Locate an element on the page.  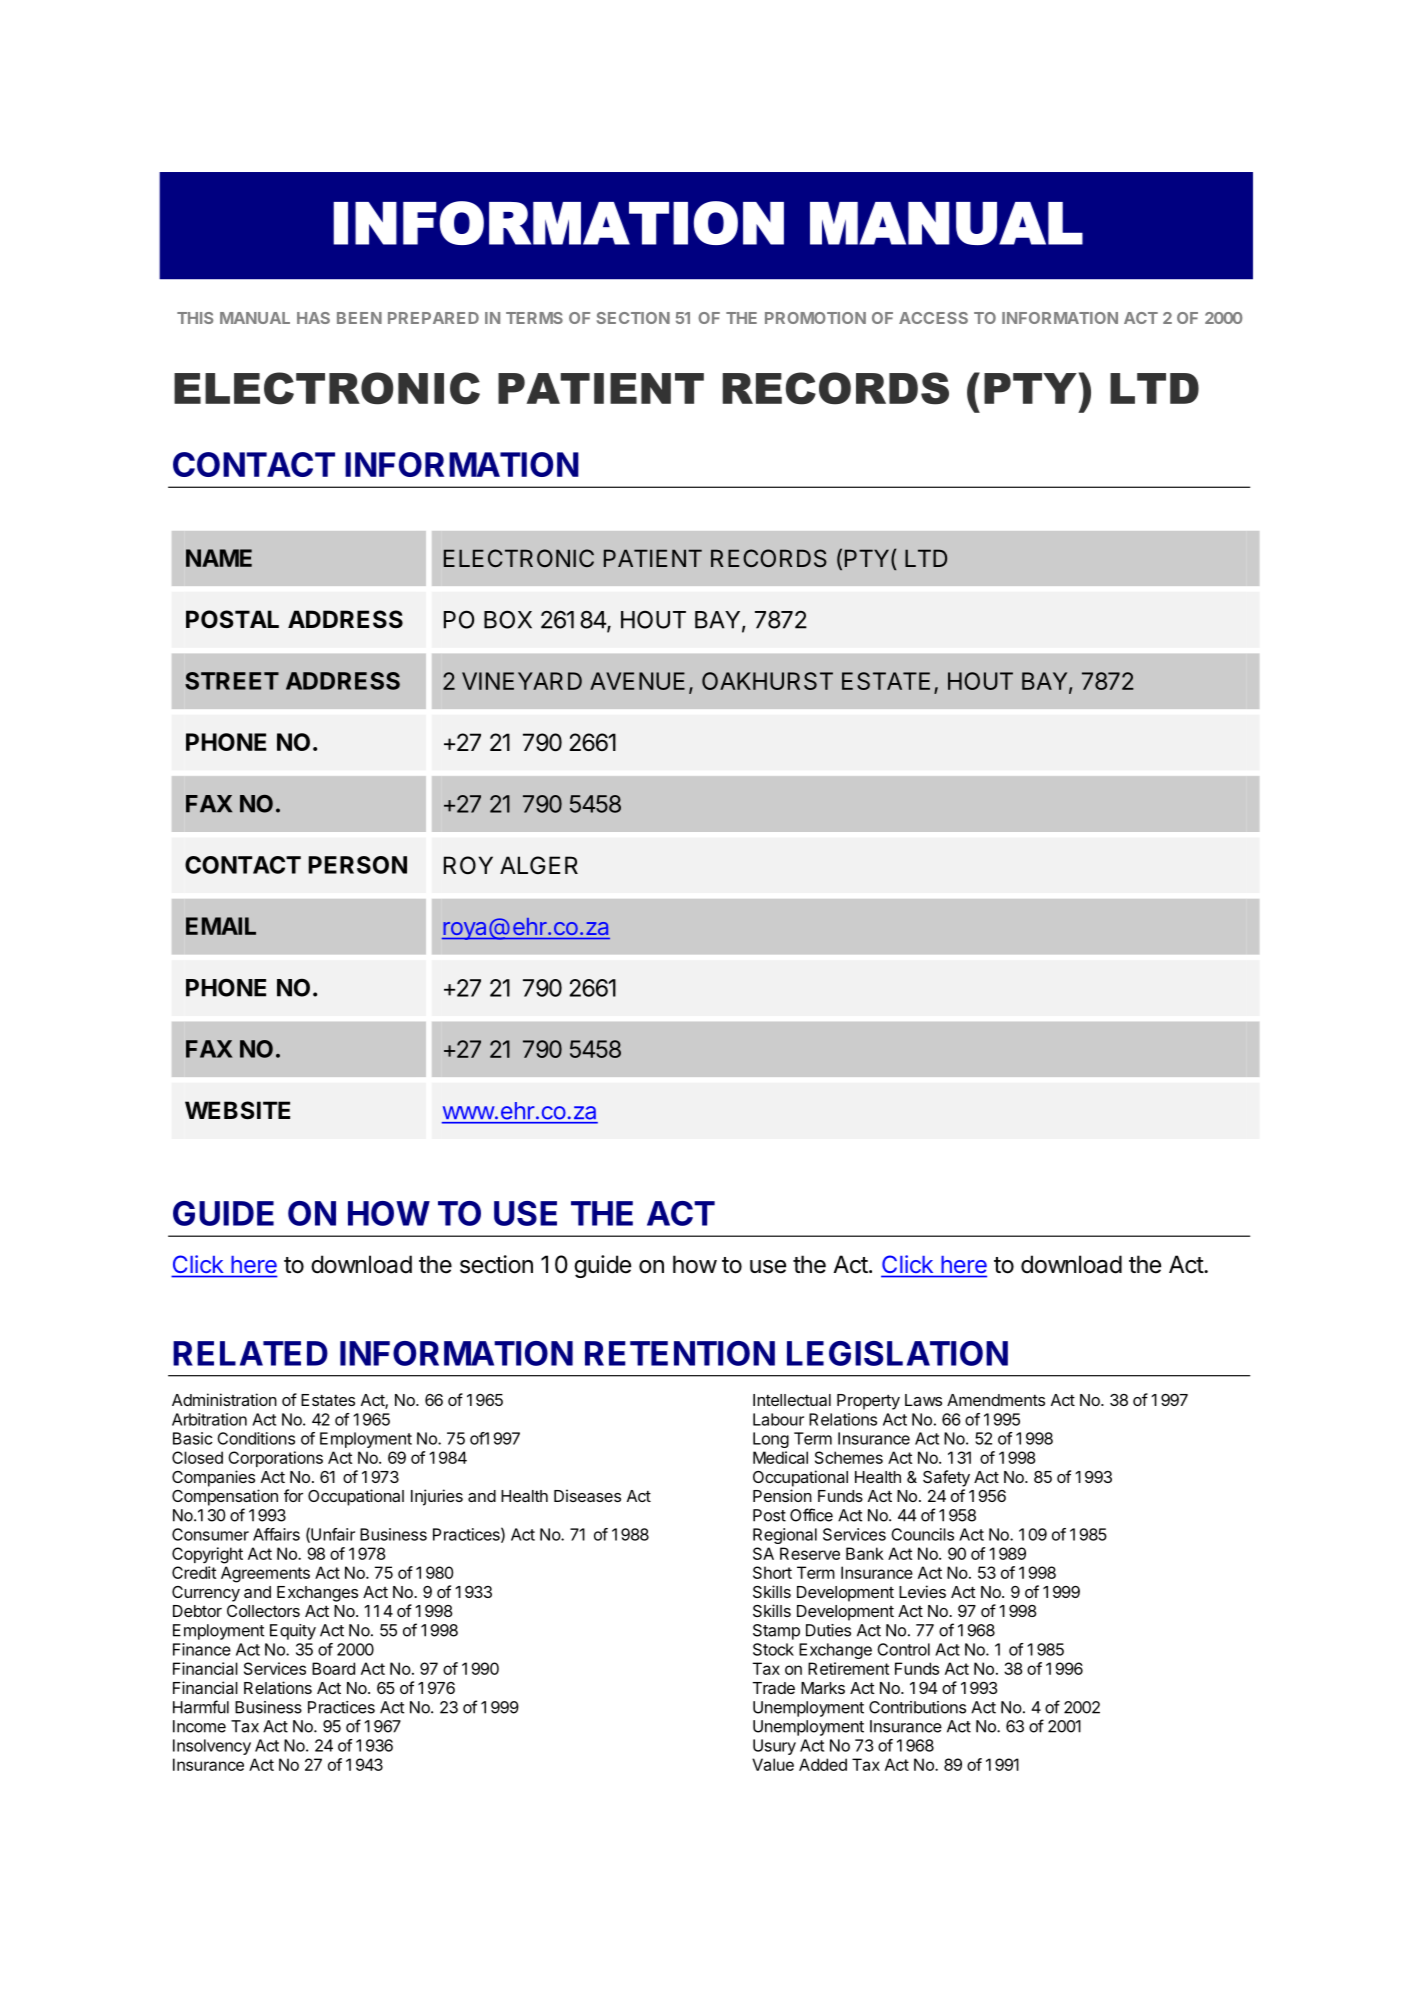
ACCESS is located at coordinates (933, 318).
